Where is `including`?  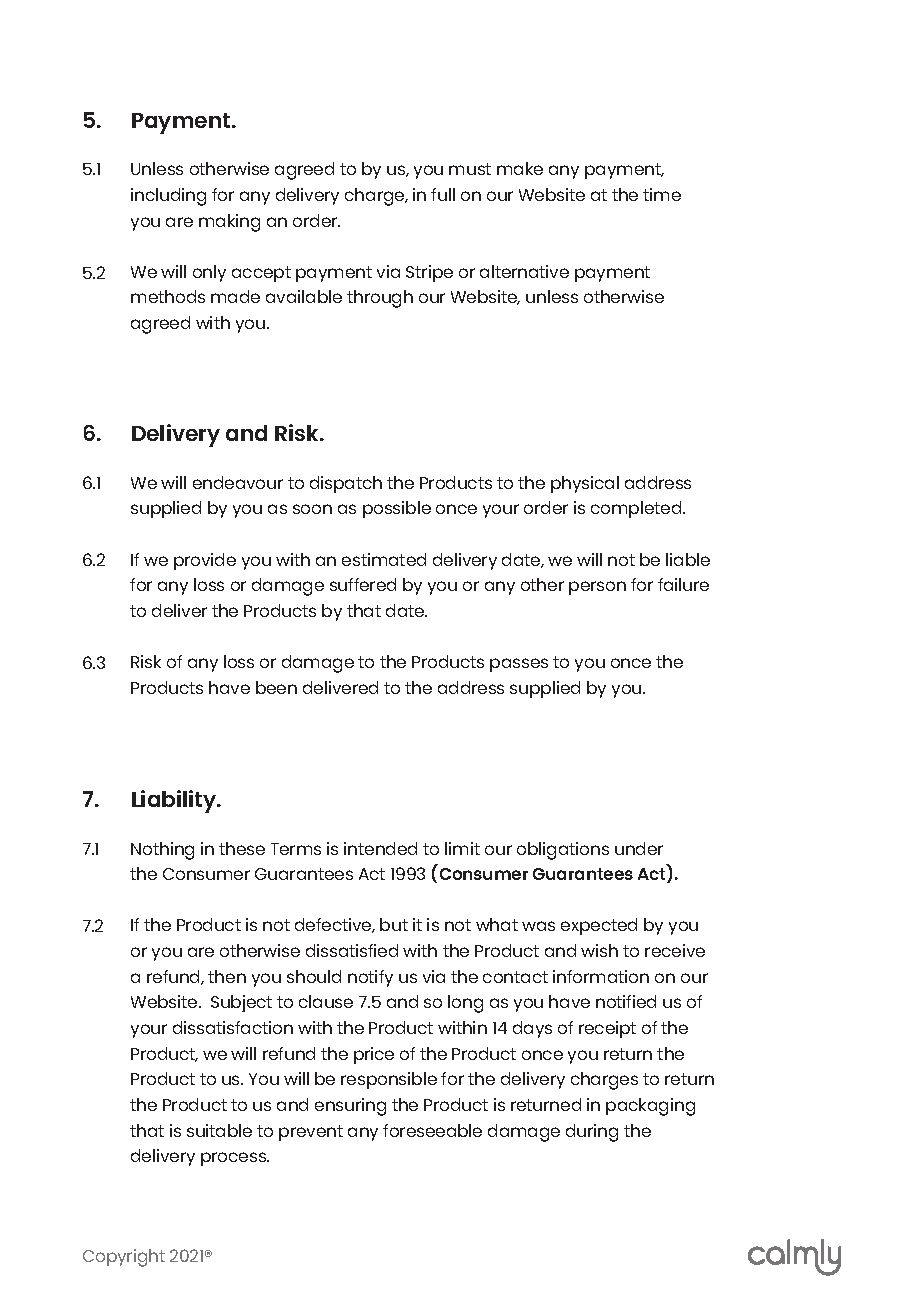
including is located at coordinates (168, 197).
